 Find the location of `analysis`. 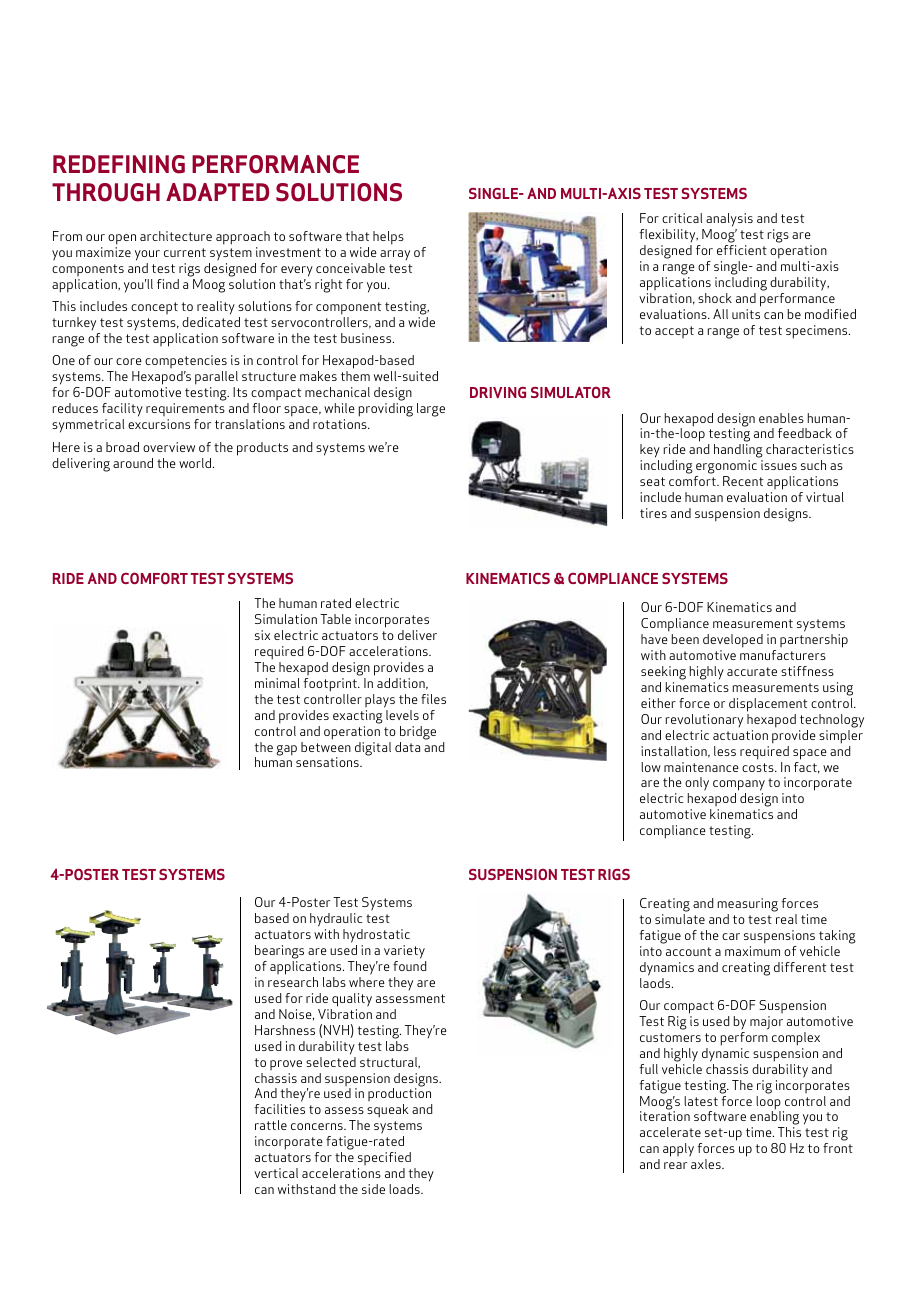

analysis is located at coordinates (729, 221).
